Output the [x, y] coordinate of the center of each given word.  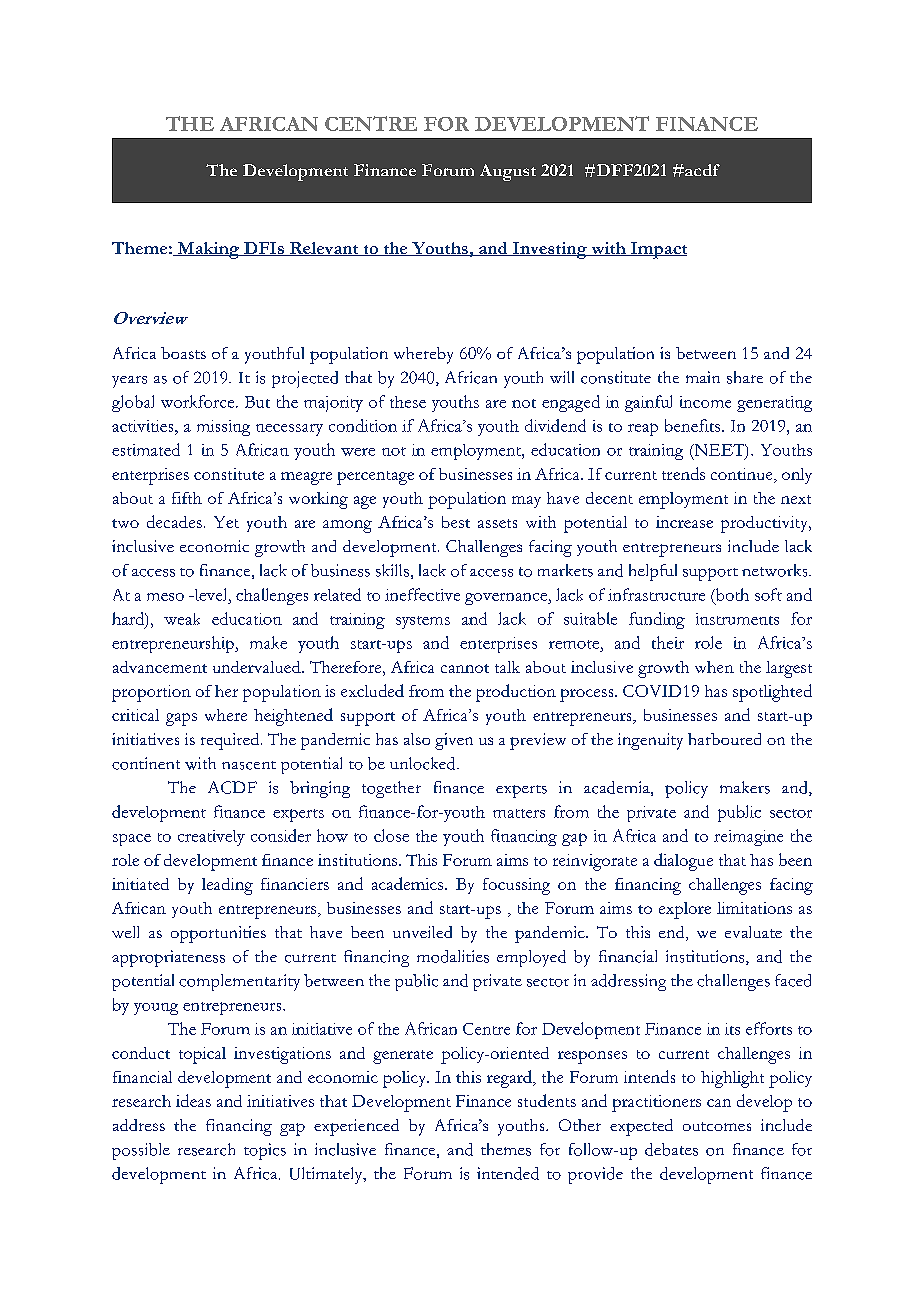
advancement [160, 667]
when [714, 667]
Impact [658, 250]
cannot [465, 668]
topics [265, 1151]
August [508, 172]
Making [208, 250]
